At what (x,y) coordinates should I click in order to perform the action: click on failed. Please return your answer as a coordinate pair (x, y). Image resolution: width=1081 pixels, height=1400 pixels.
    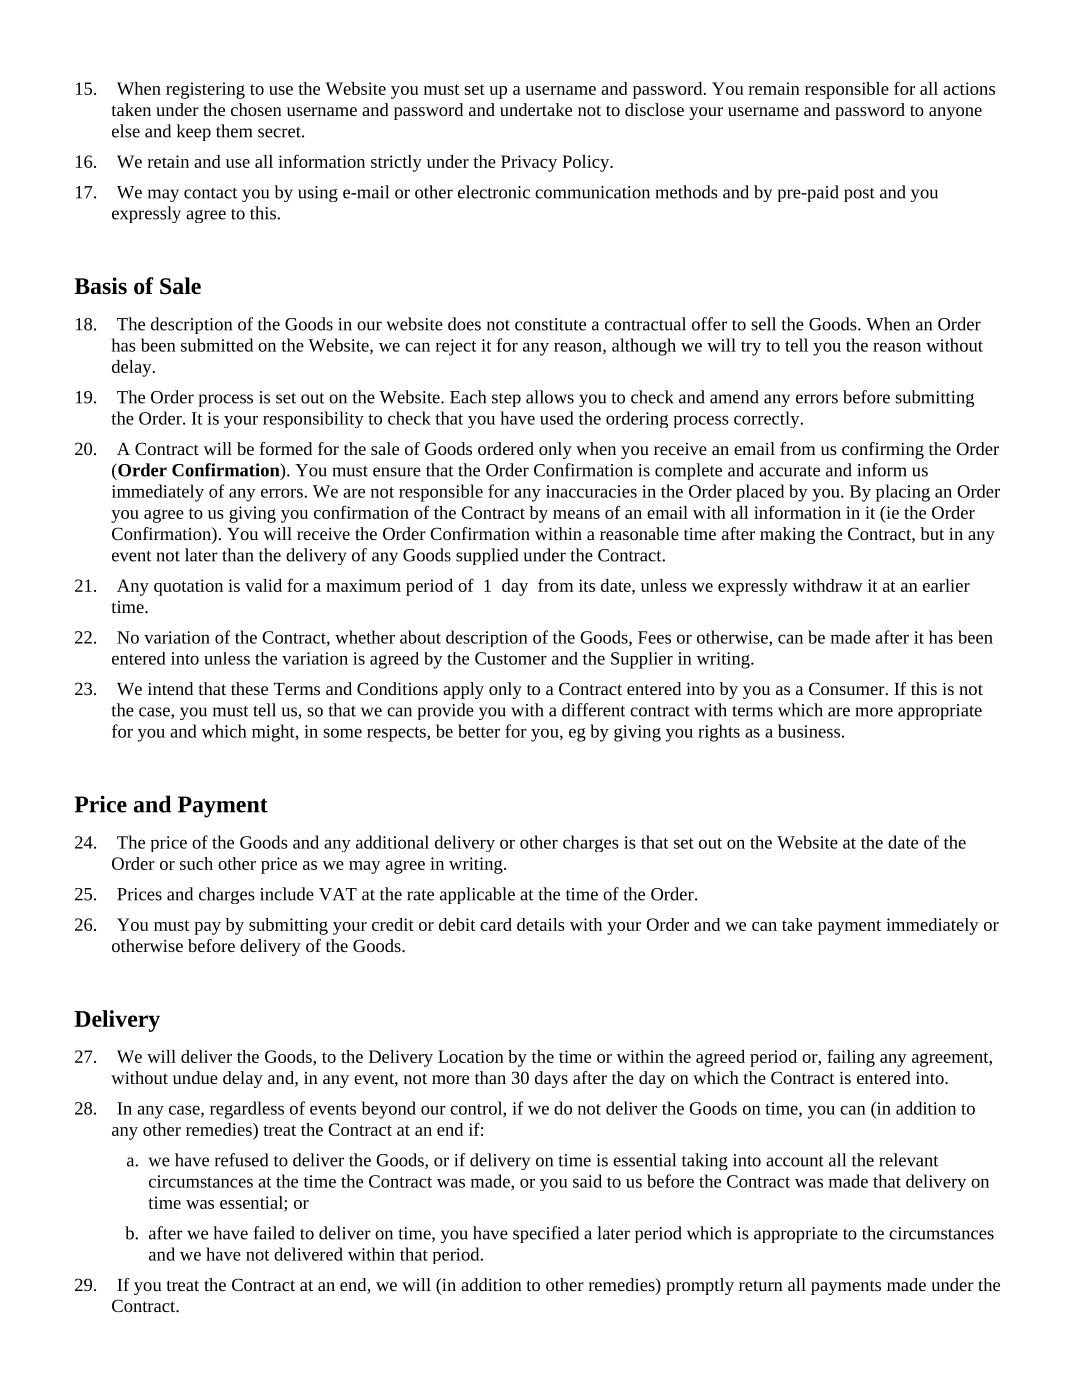
    Looking at the image, I should click on (274, 1233).
